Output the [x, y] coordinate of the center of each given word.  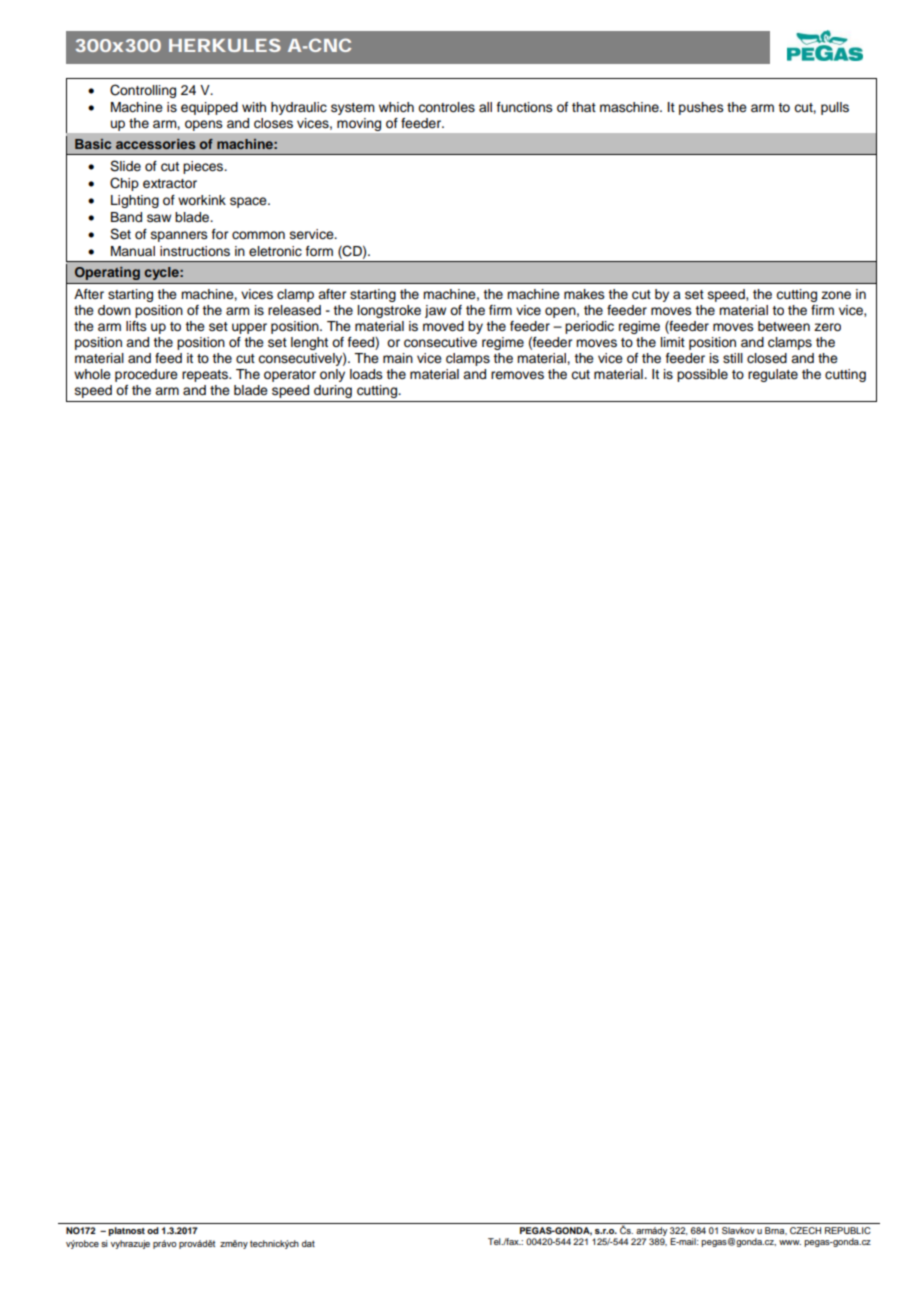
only [332, 375]
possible [702, 375]
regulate [773, 375]
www [790, 1242]
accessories [156, 144]
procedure [146, 375]
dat [308, 1243]
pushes [701, 108]
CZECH [805, 1230]
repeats [206, 376]
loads [366, 374]
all [485, 107]
